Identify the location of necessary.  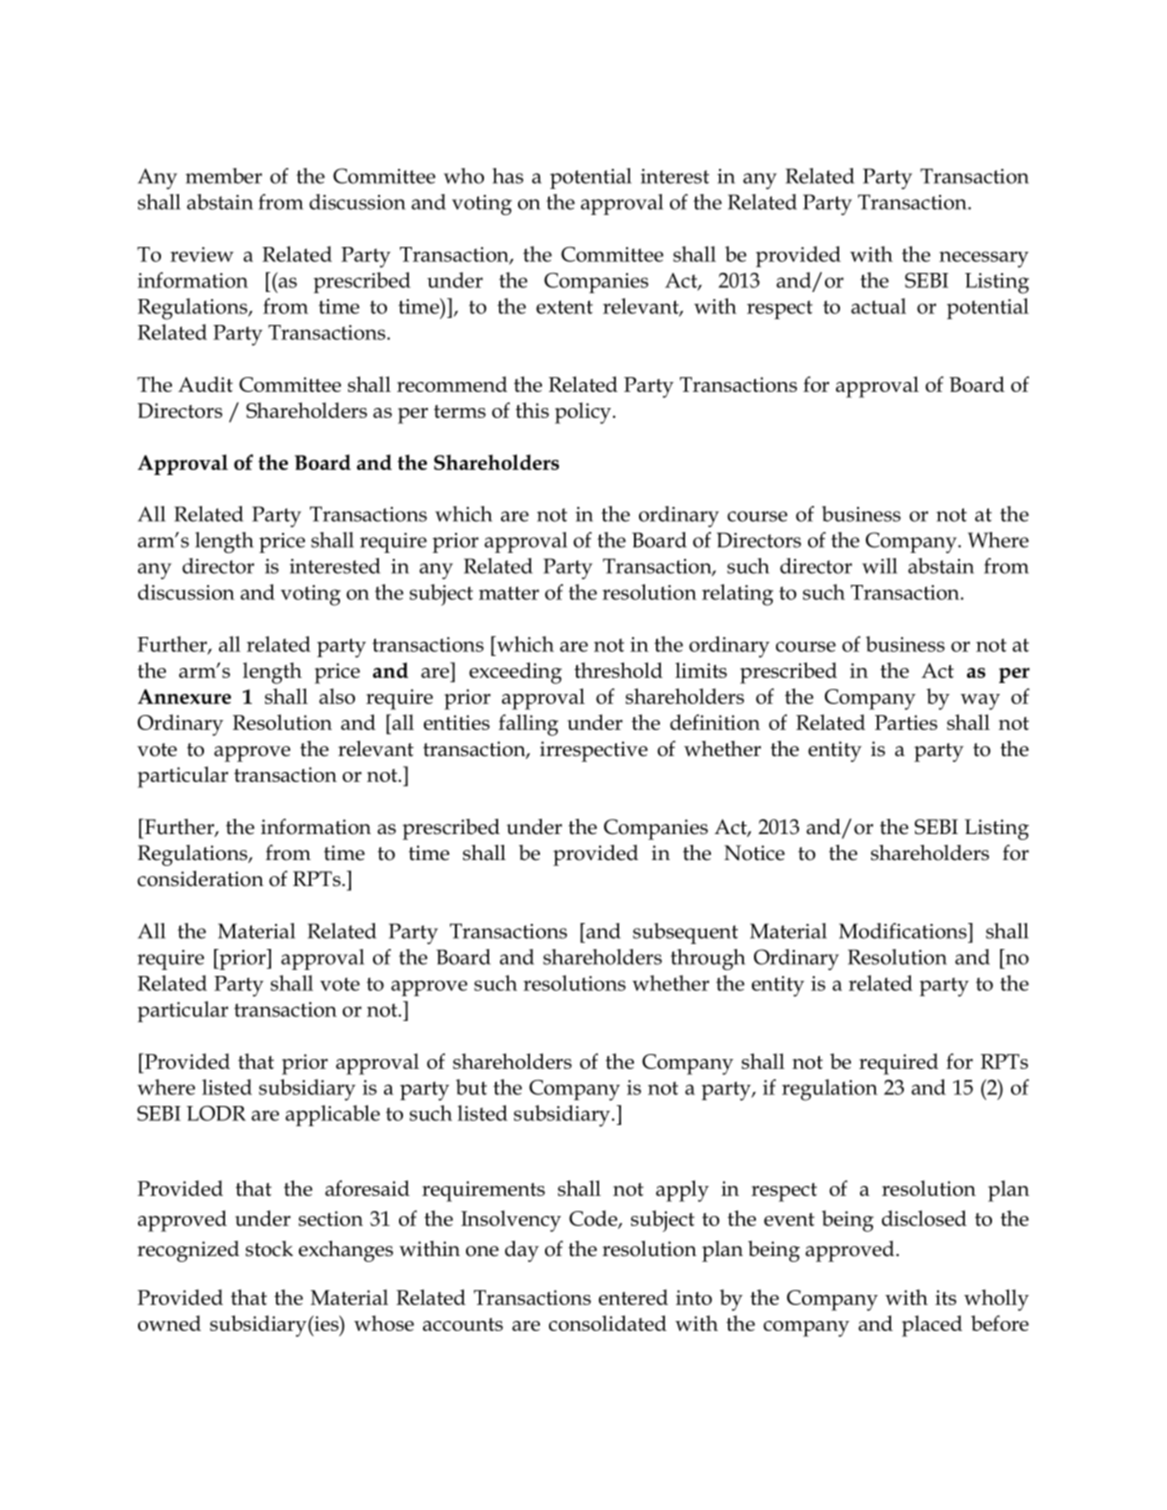
(984, 259).
